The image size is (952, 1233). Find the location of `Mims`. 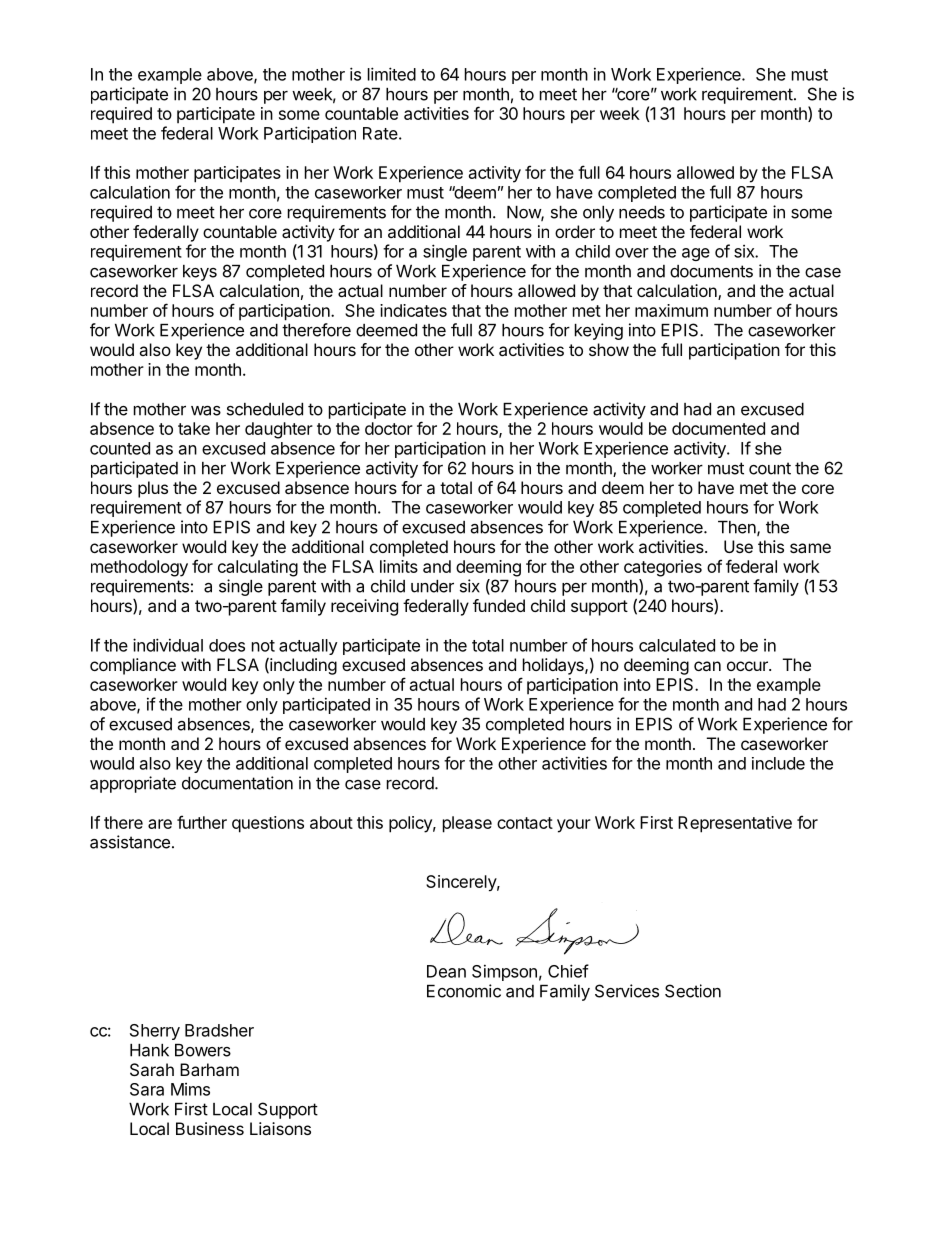

Mims is located at coordinates (190, 1089).
